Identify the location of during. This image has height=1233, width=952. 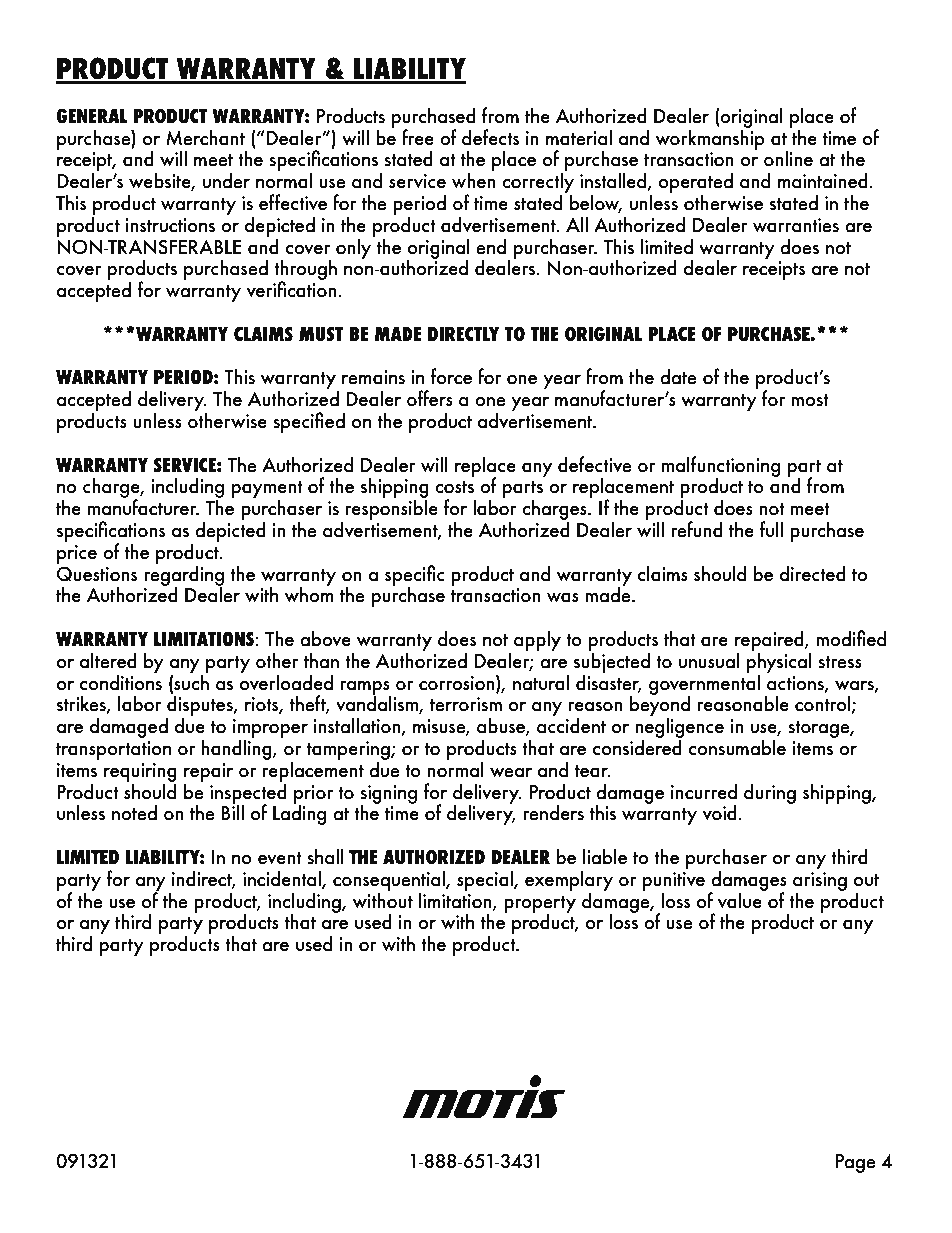
(770, 793).
